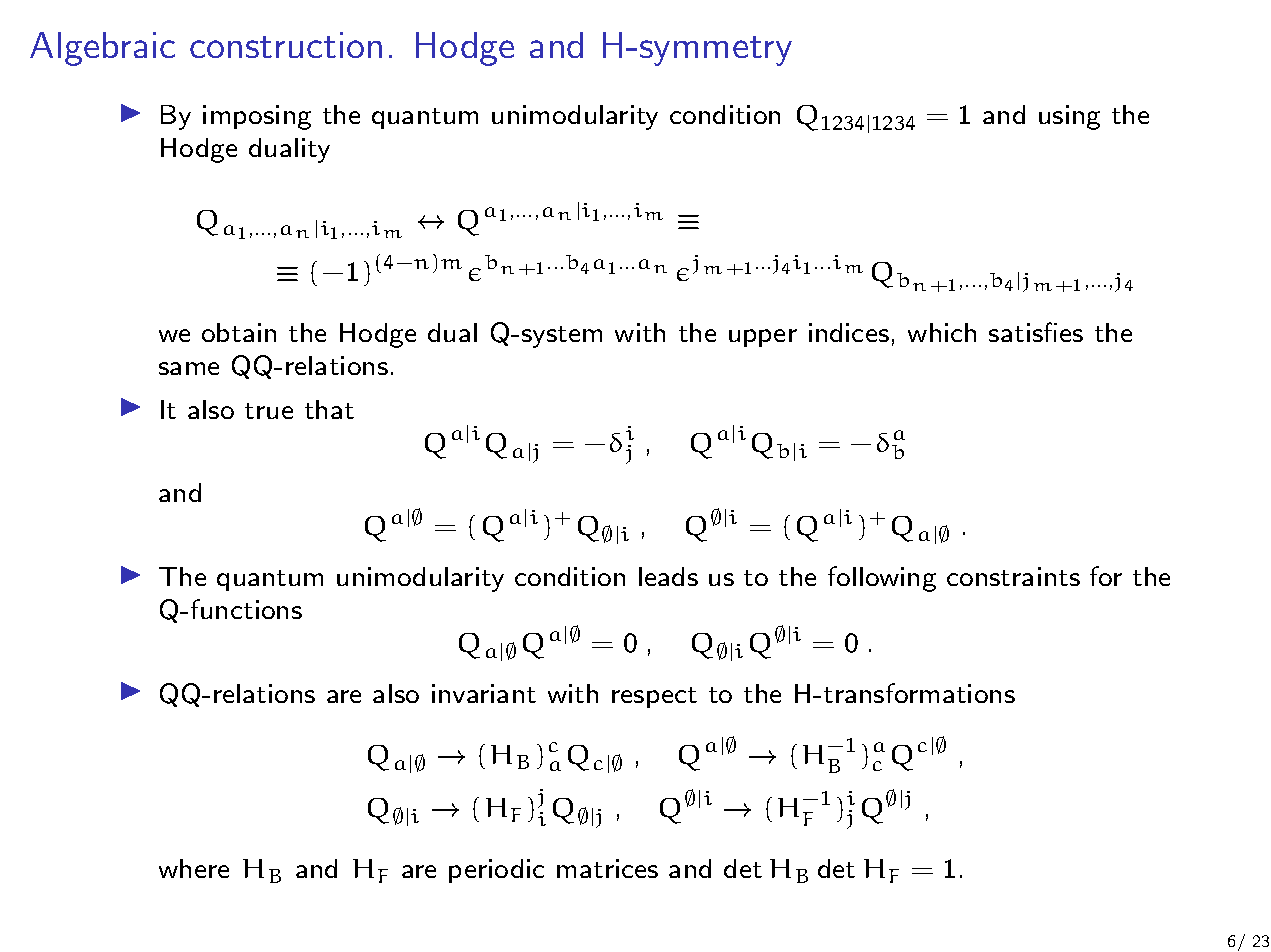  Describe the element at coordinates (286, 45) in the screenshot. I see `construction` at that location.
